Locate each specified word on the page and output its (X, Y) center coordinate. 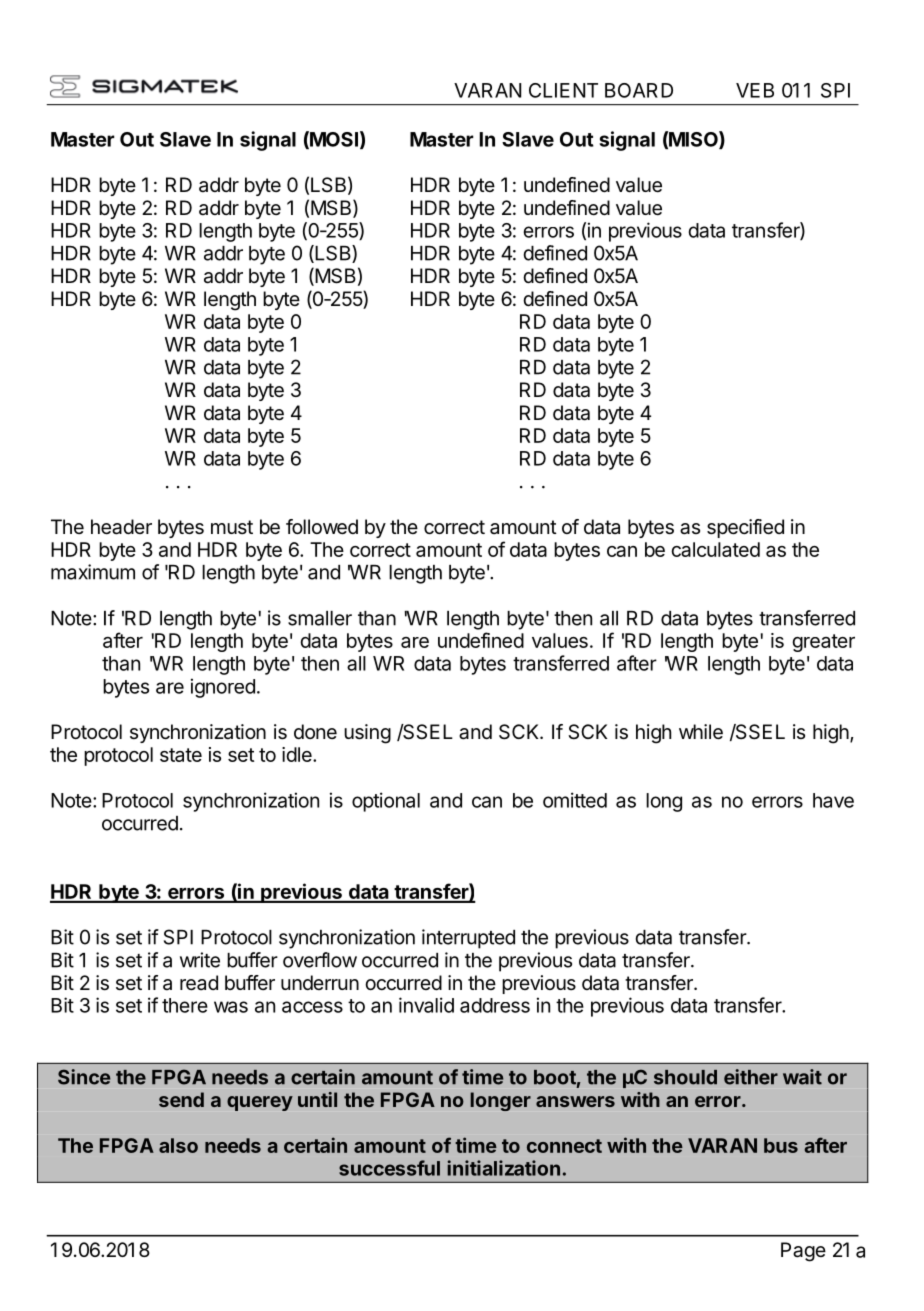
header (121, 527)
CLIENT (563, 90)
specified (745, 528)
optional (386, 802)
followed (322, 527)
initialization (503, 1168)
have (833, 800)
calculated (715, 549)
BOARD (639, 90)
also (178, 1145)
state (181, 755)
